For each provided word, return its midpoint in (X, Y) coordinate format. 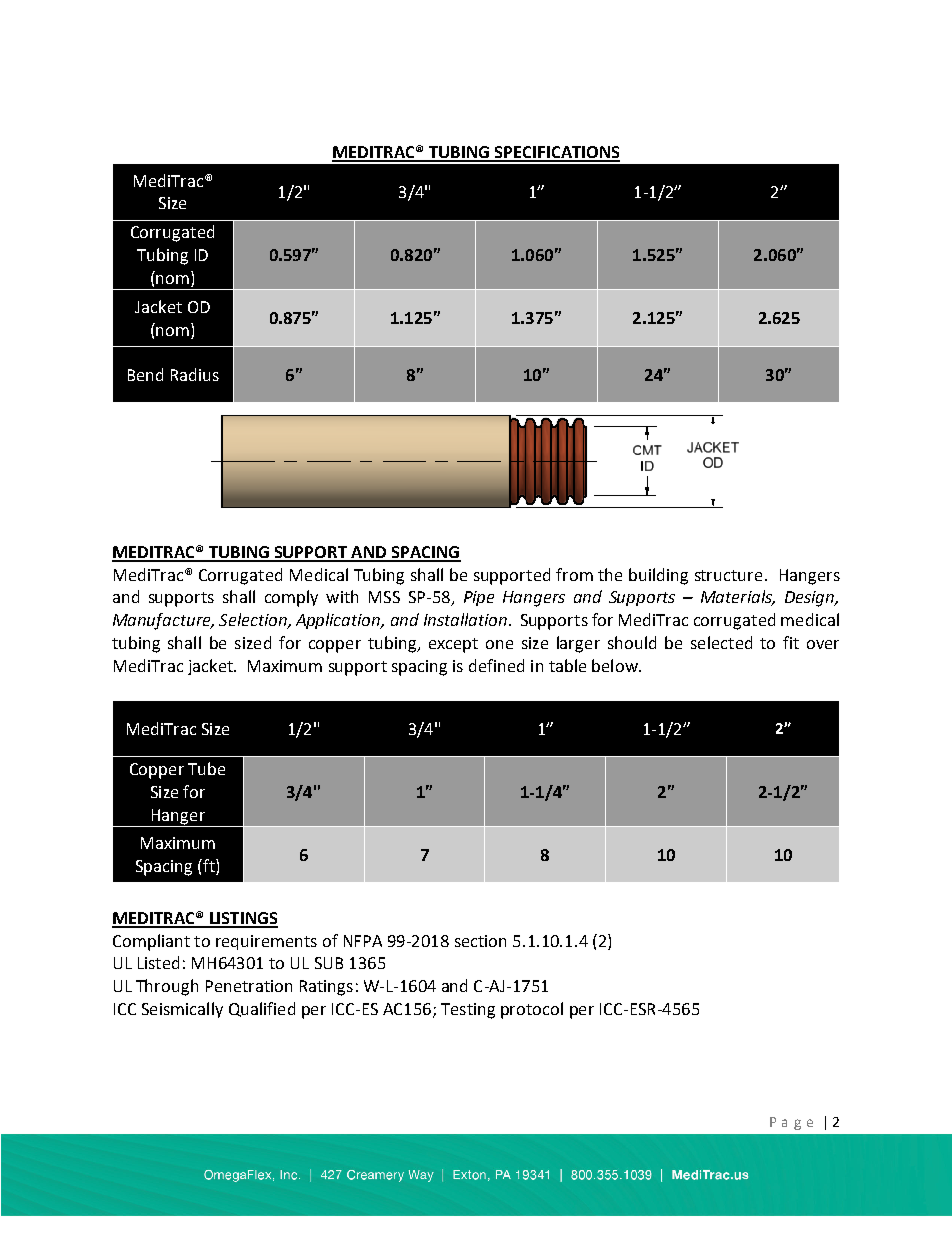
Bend (145, 374)
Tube (206, 768)
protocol (532, 1010)
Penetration (249, 986)
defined (496, 665)
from (574, 574)
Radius (195, 374)
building (658, 576)
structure (728, 575)
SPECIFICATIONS (556, 153)
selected (721, 642)
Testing (468, 1011)
